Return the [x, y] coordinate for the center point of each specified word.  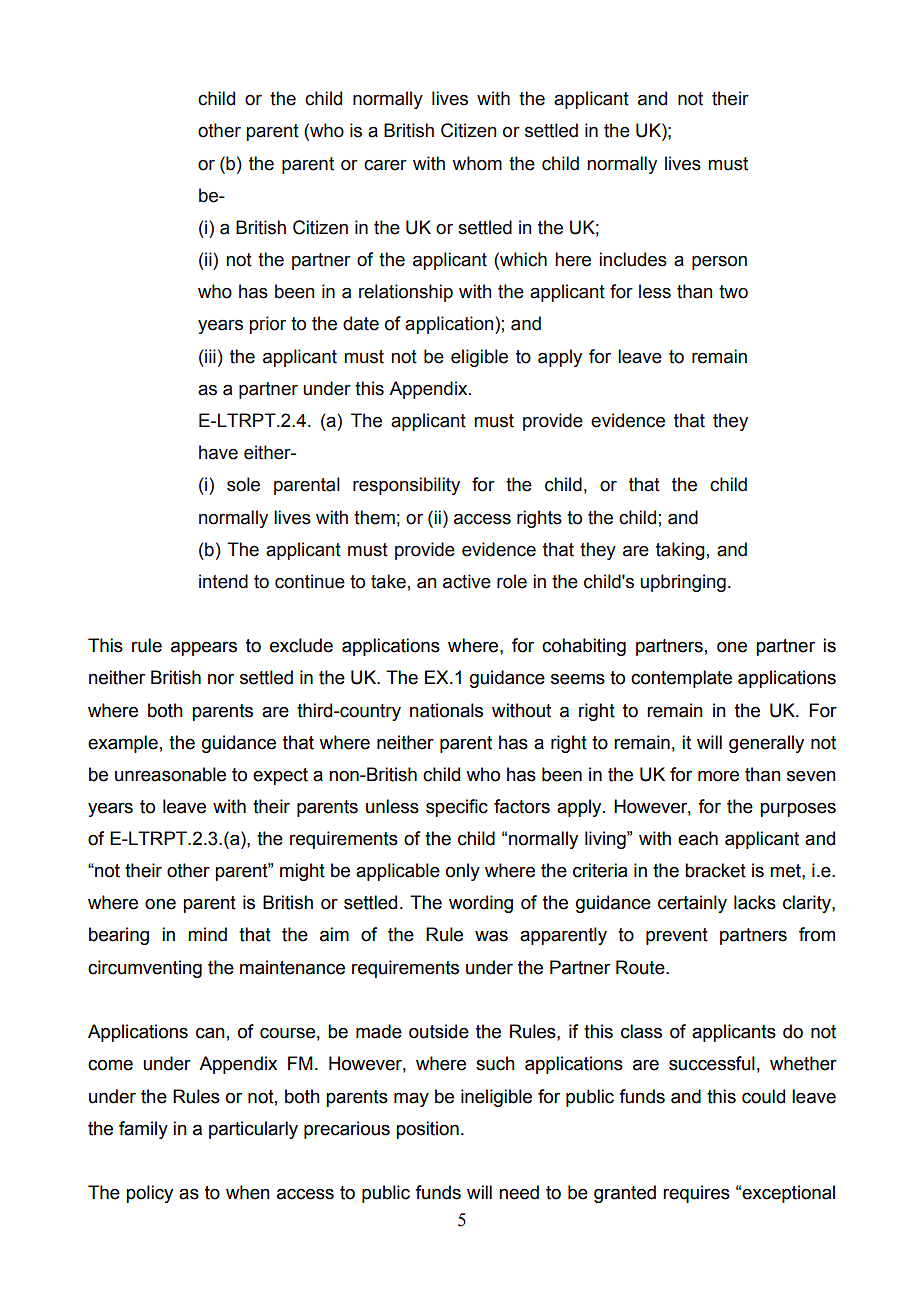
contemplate [681, 679]
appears [204, 648]
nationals [446, 710]
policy [149, 1194]
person [719, 263]
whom [477, 163]
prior [268, 325]
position [427, 1130]
